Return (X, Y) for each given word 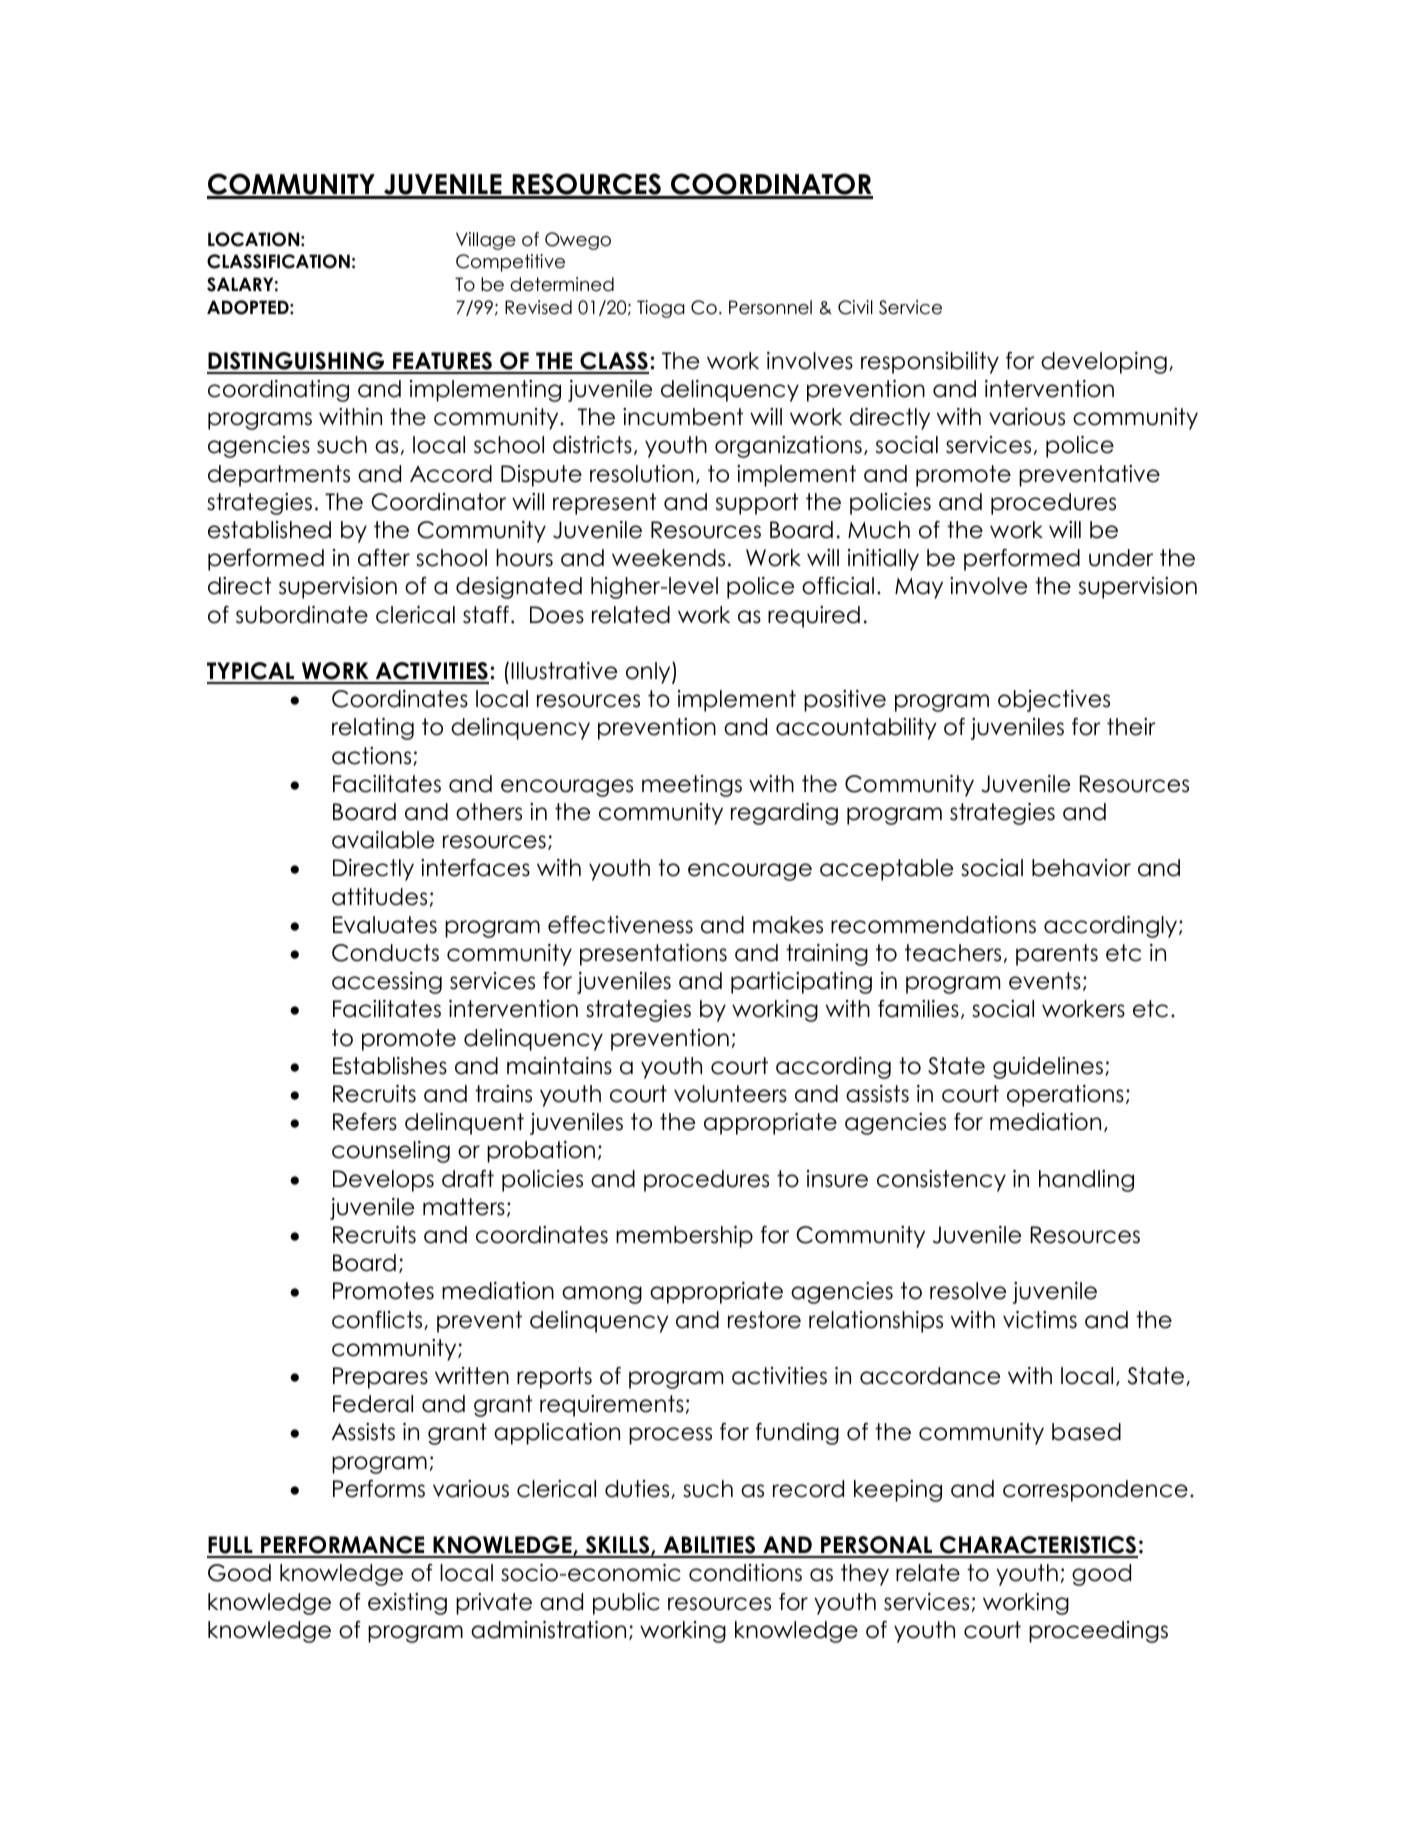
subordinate (302, 615)
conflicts (378, 1320)
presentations (653, 955)
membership (684, 1237)
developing (1104, 363)
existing (407, 1604)
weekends (668, 558)
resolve (968, 1291)
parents (1057, 955)
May (919, 588)
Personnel (770, 307)
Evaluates (385, 925)
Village (486, 241)
